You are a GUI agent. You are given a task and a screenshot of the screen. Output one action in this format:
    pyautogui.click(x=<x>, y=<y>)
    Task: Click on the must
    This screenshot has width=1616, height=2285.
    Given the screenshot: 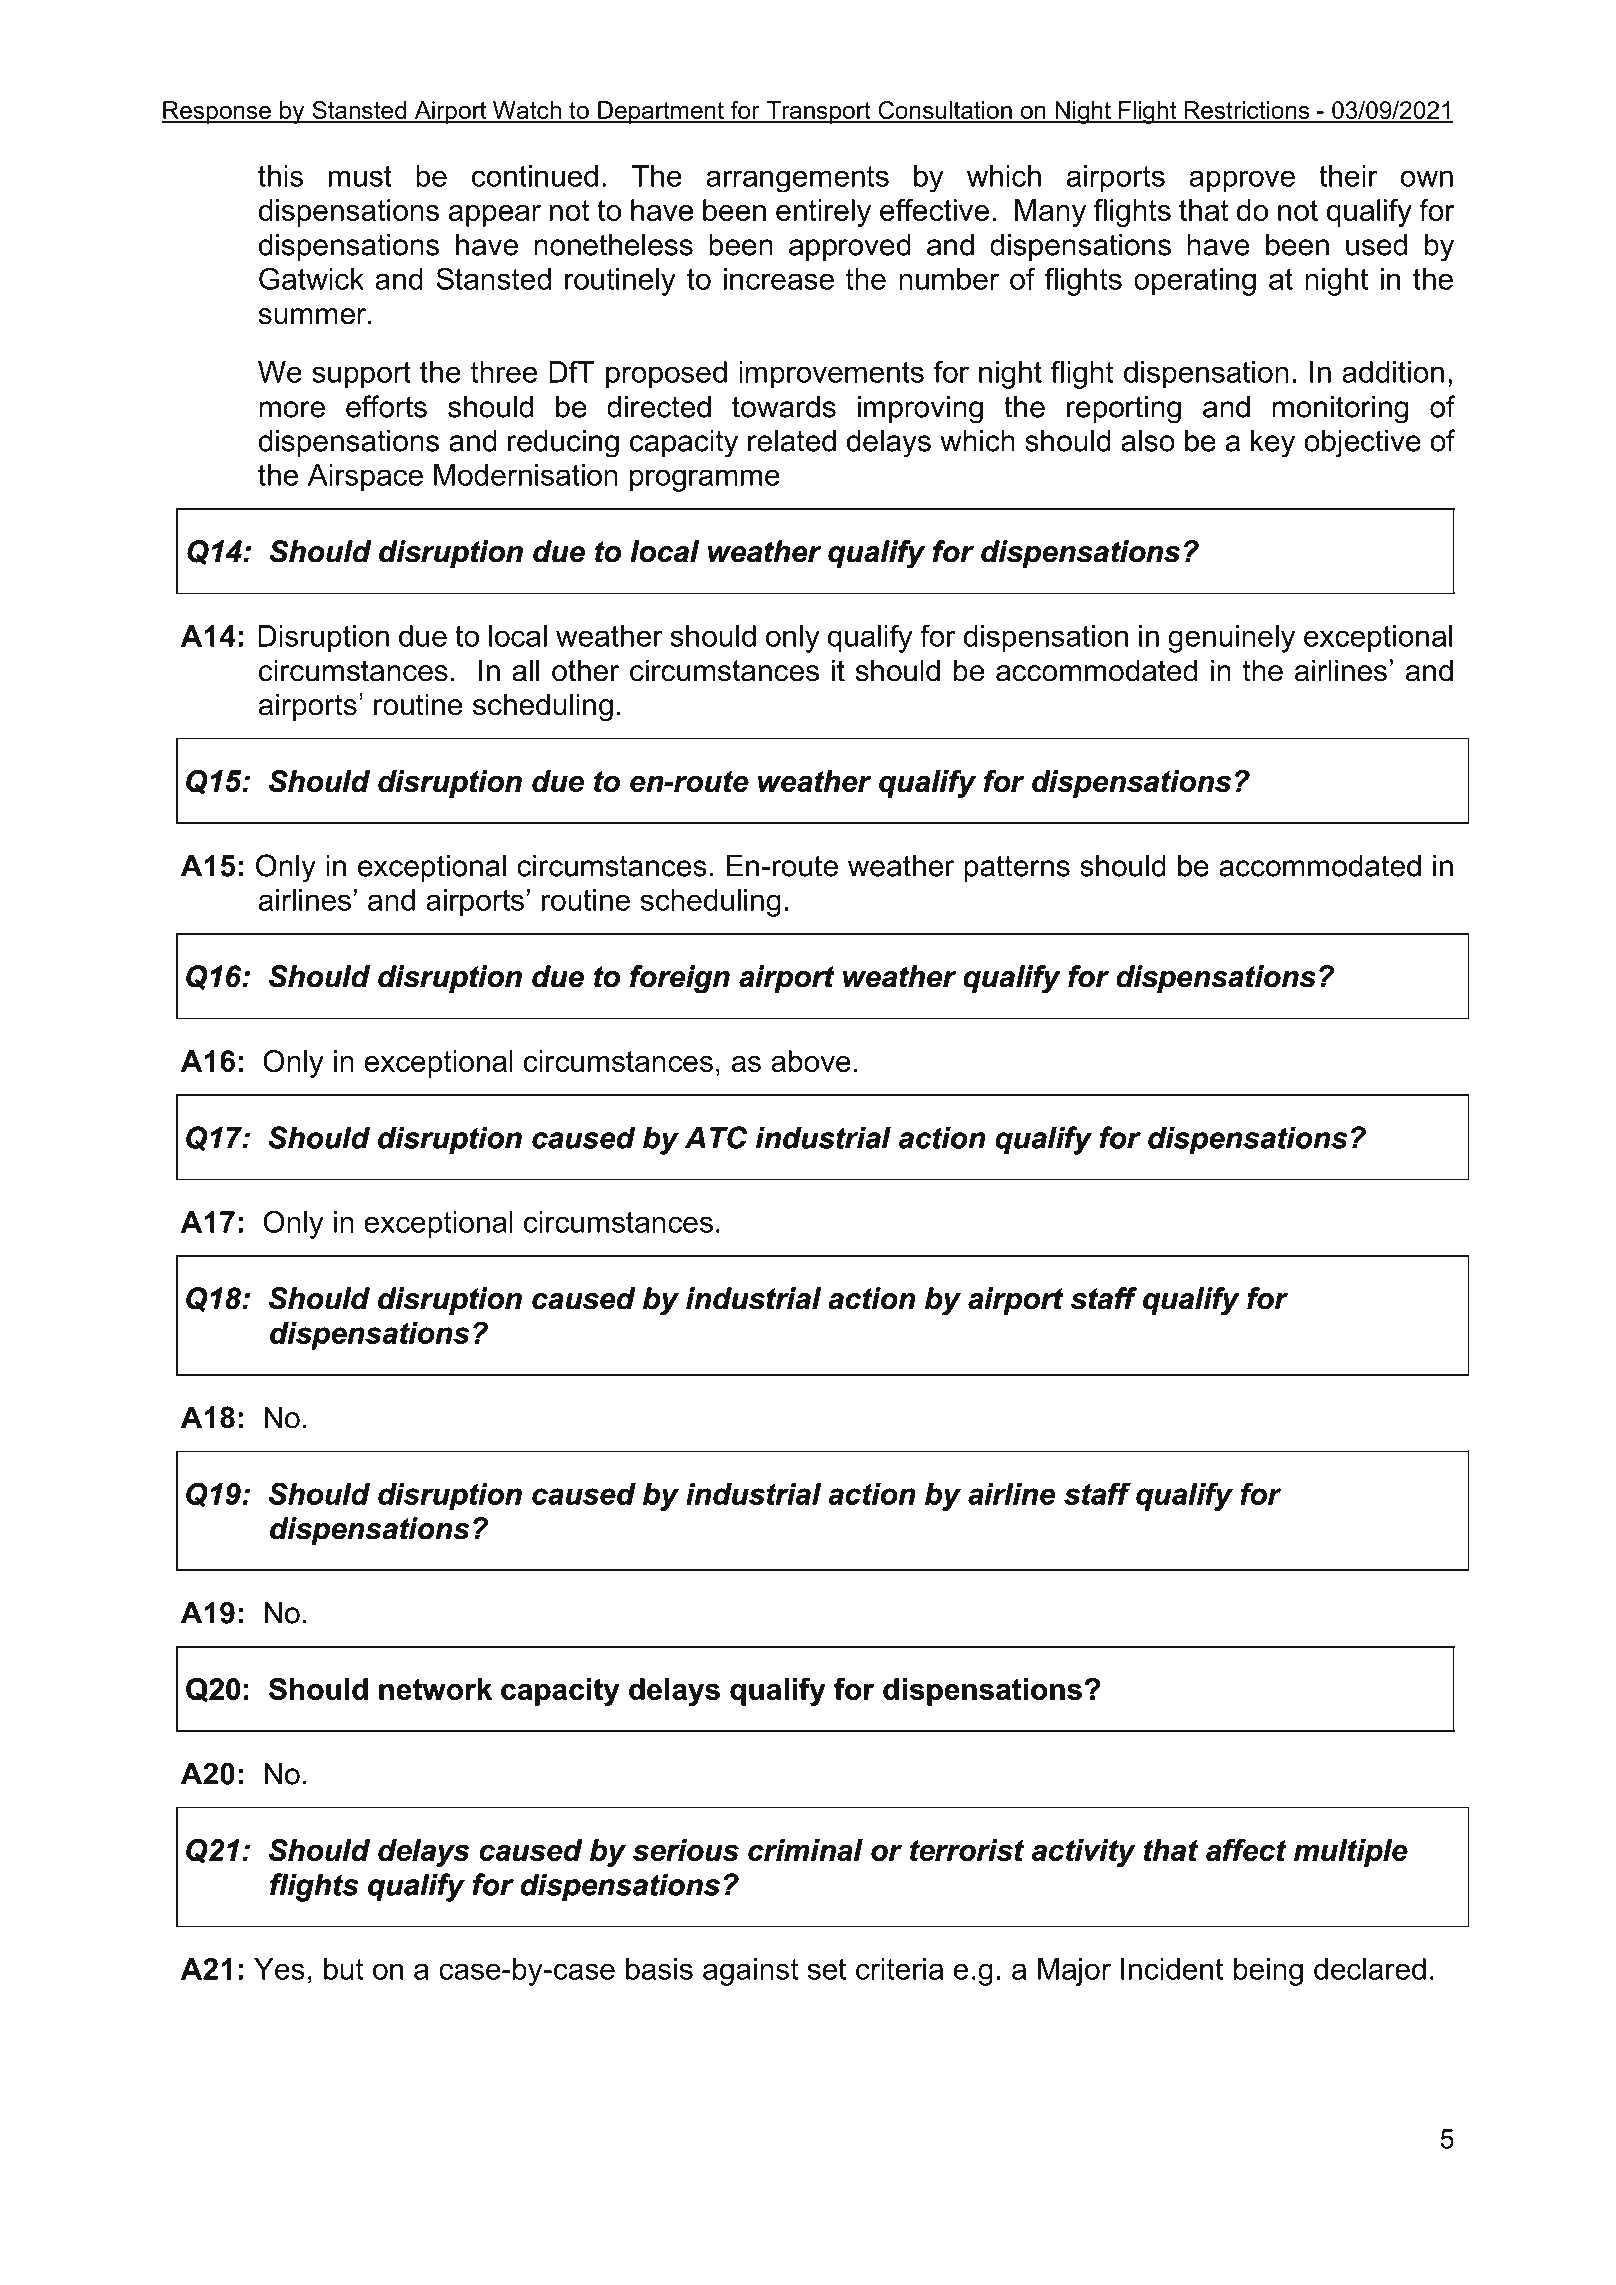 What is the action you would take?
    pyautogui.click(x=360, y=176)
